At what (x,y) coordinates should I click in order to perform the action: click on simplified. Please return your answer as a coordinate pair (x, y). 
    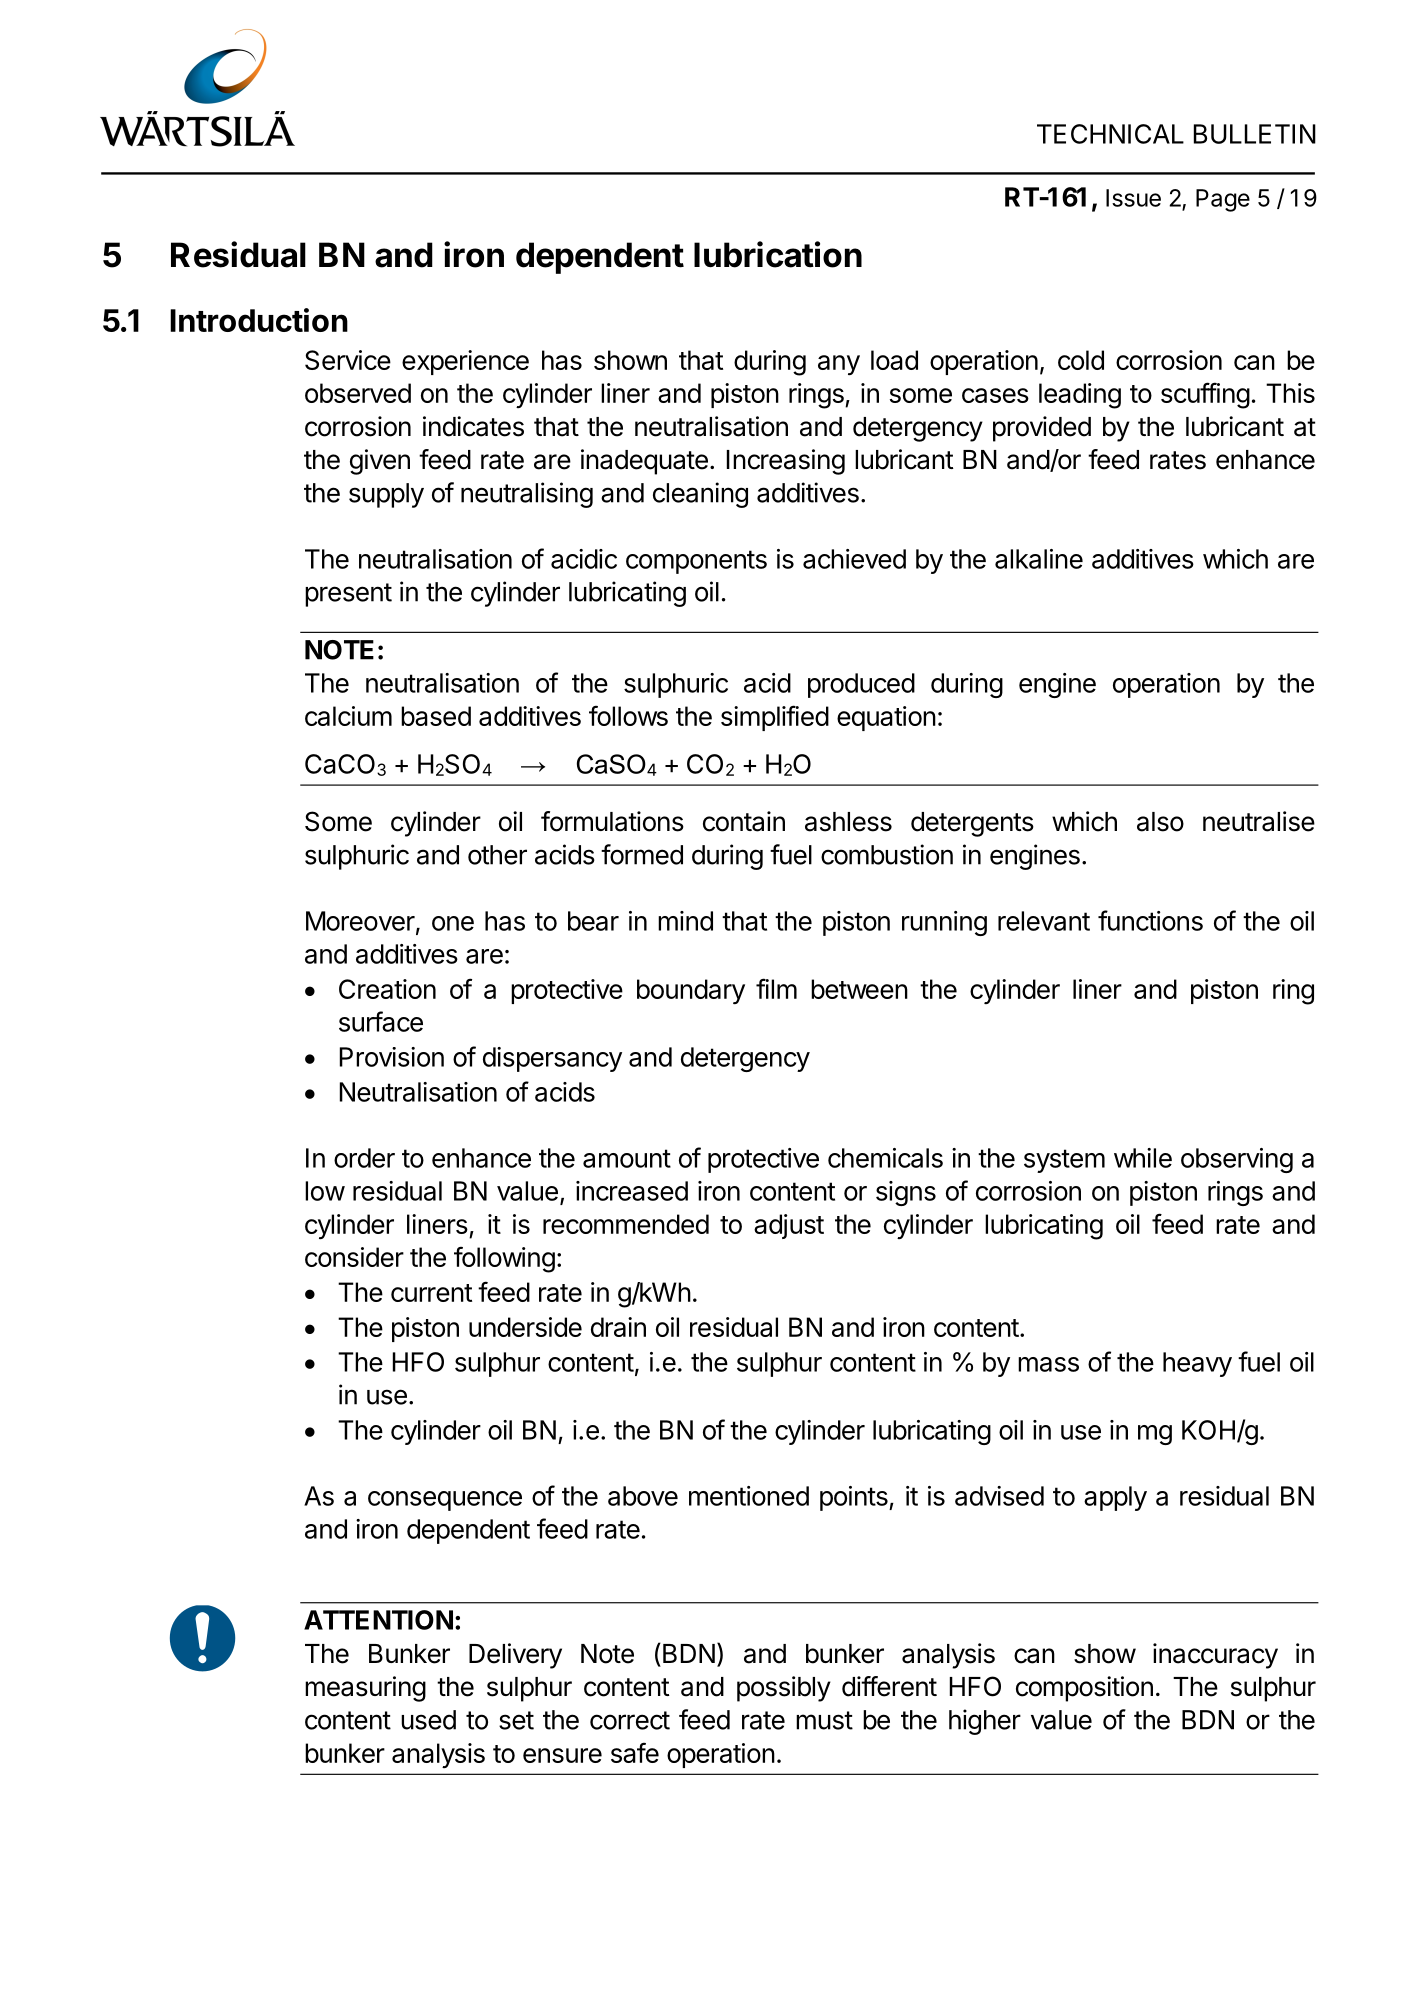
    Looking at the image, I should click on (775, 718).
